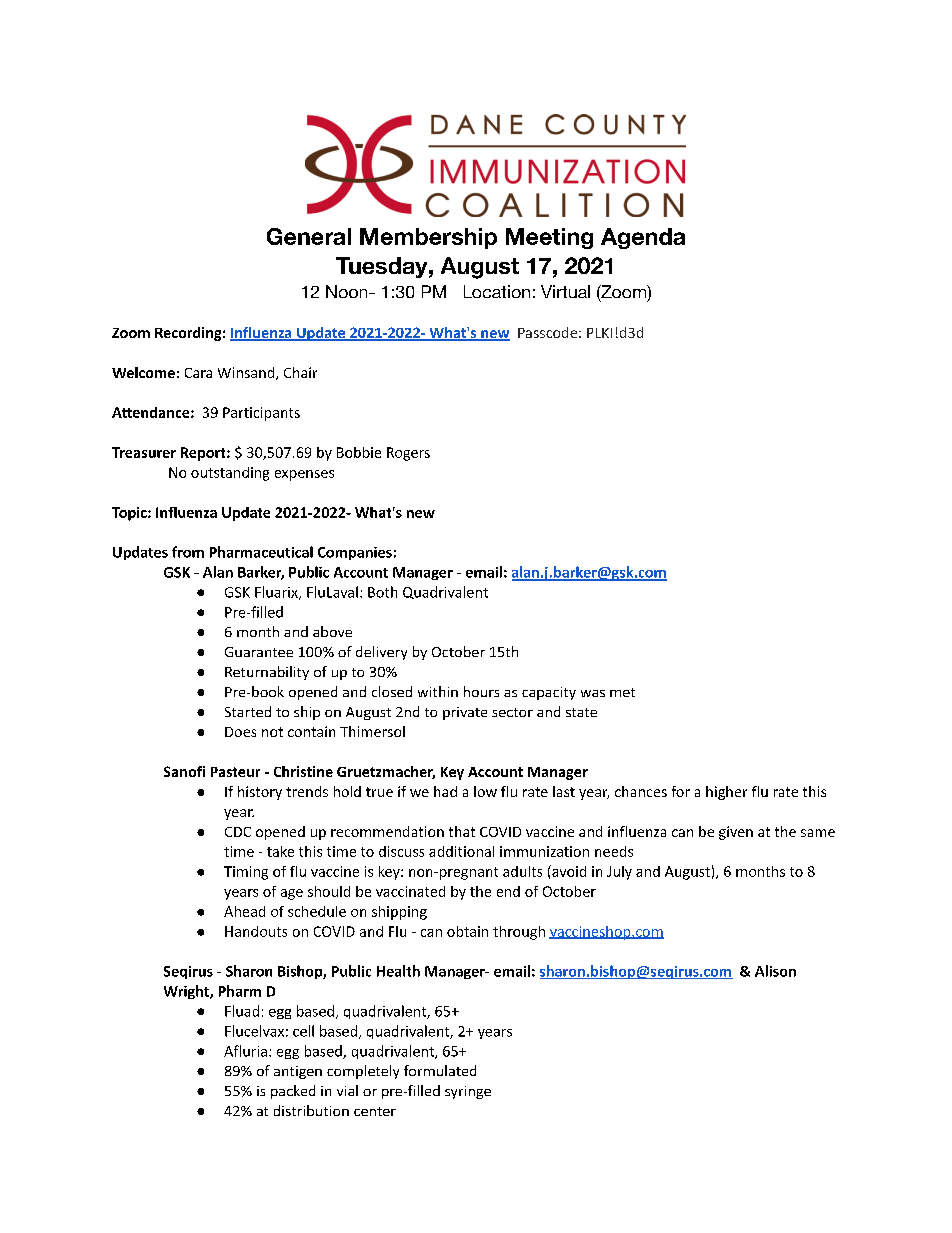 This document has height=1233, width=952. I want to click on hours, so click(481, 691).
